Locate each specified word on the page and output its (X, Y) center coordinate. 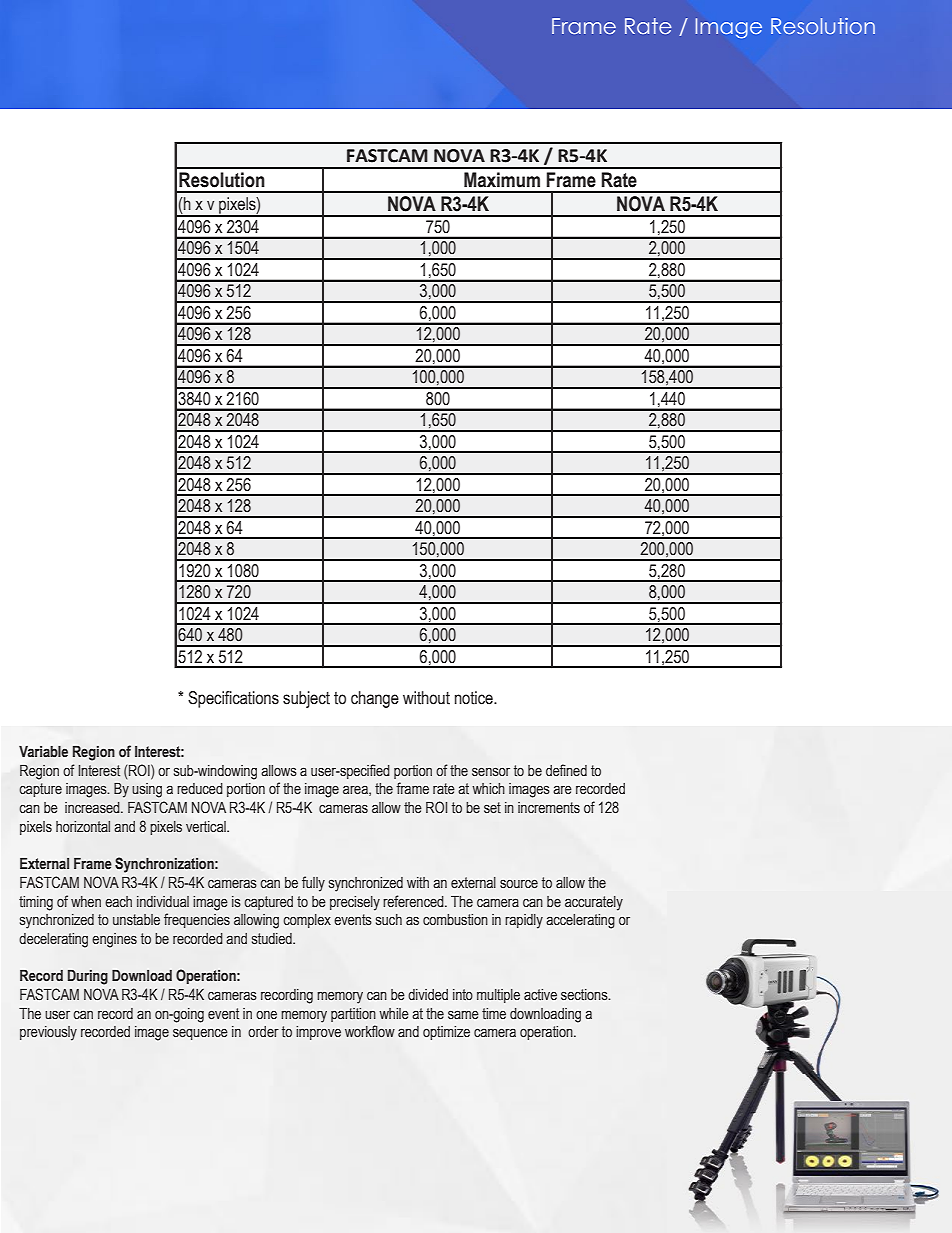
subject (306, 699)
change (375, 699)
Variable (43, 752)
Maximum (502, 180)
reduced (200, 789)
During (88, 977)
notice (475, 698)
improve (318, 1033)
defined (566, 770)
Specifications (233, 699)
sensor (491, 772)
